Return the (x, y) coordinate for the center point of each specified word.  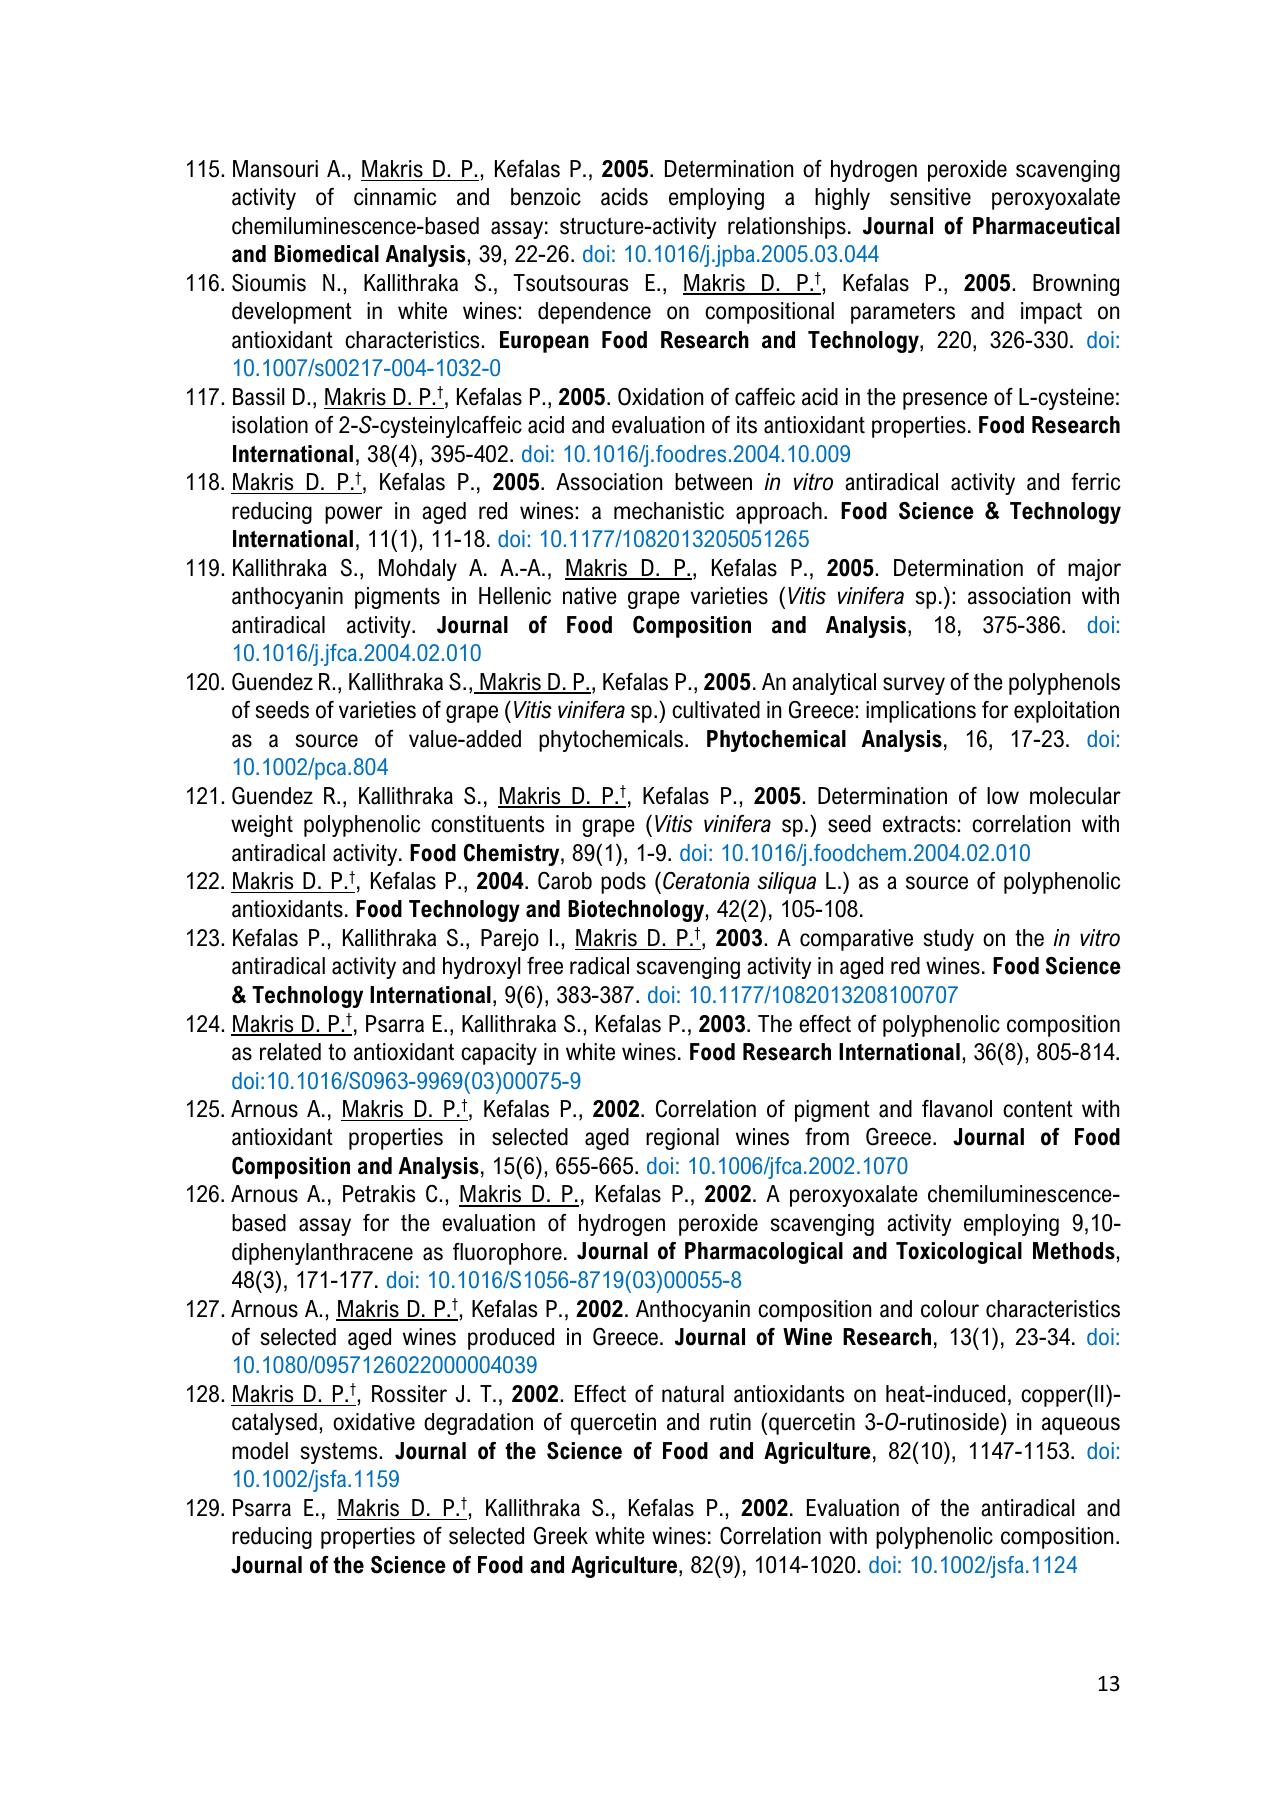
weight (262, 826)
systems (340, 1453)
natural (693, 1394)
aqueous (1081, 1426)
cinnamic (395, 197)
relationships (787, 228)
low (1003, 796)
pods (623, 883)
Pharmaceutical (1046, 226)
